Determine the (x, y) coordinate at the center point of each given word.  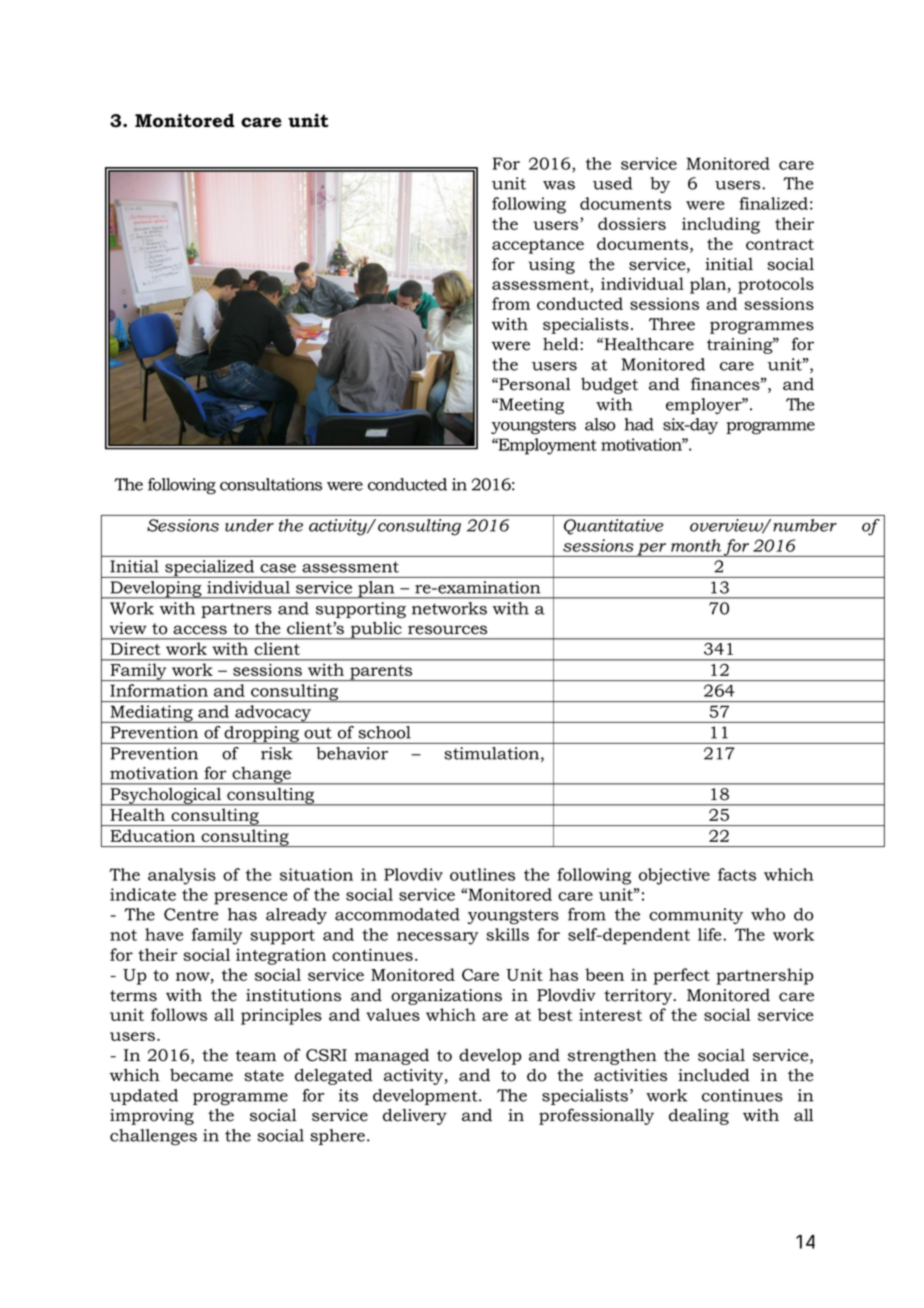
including (721, 225)
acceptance (538, 246)
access (200, 630)
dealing (699, 1116)
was (559, 185)
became (201, 1075)
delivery (415, 1116)
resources (447, 630)
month (696, 545)
